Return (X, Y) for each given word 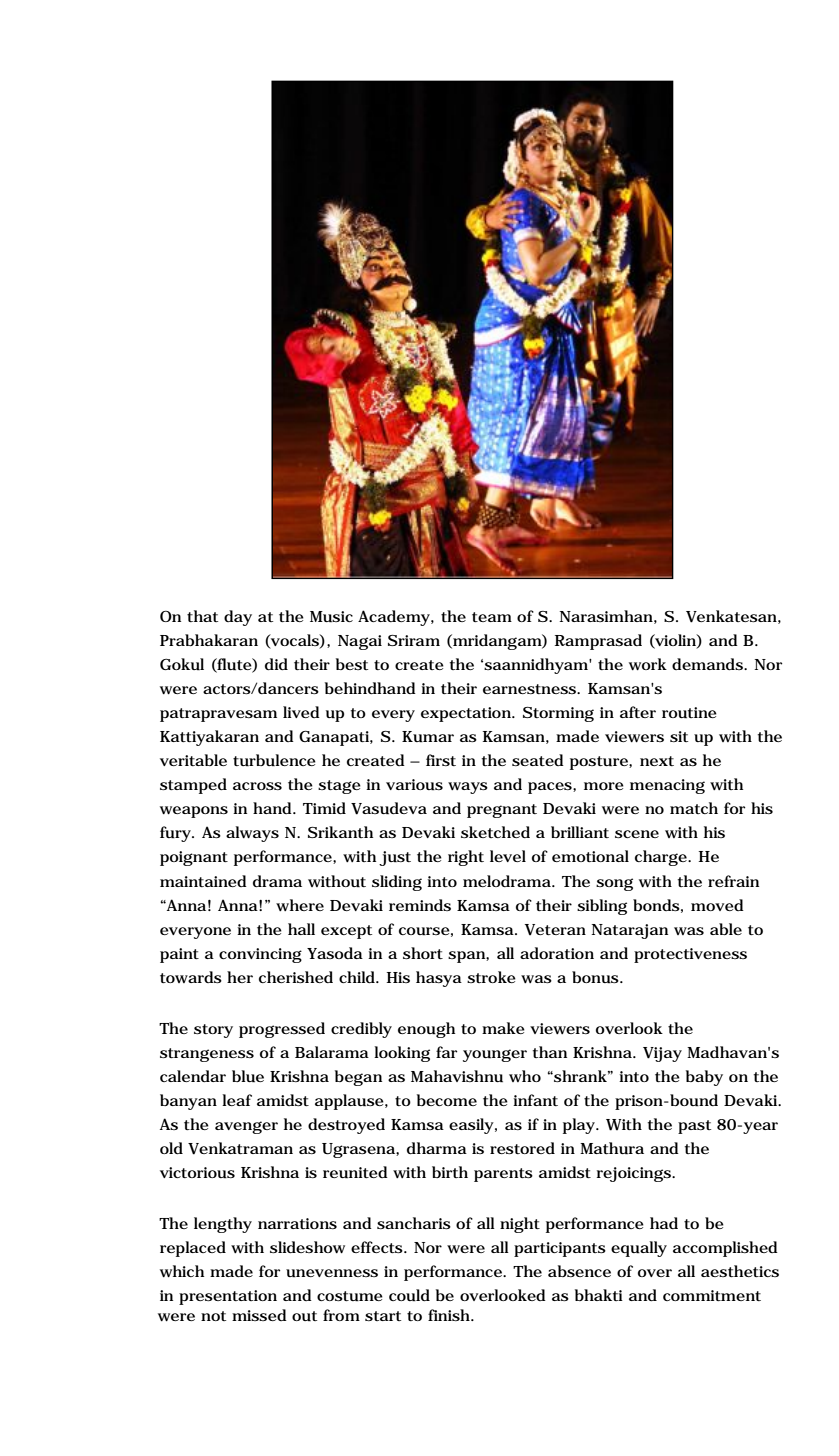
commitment (712, 1295)
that (202, 616)
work (648, 664)
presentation (228, 1297)
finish (451, 1315)
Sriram (414, 640)
